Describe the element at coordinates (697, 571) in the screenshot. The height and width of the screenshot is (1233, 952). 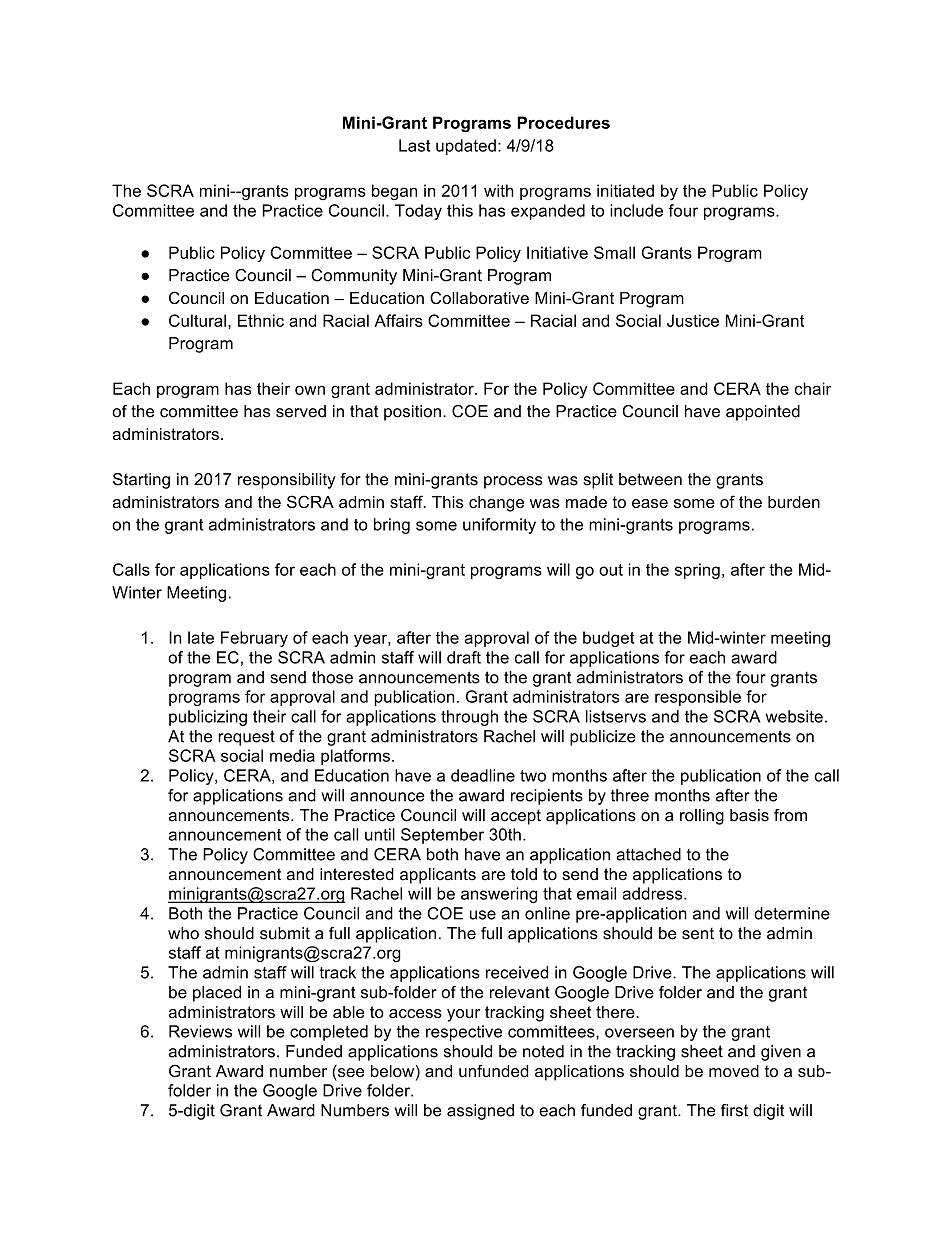
I see `spring` at that location.
